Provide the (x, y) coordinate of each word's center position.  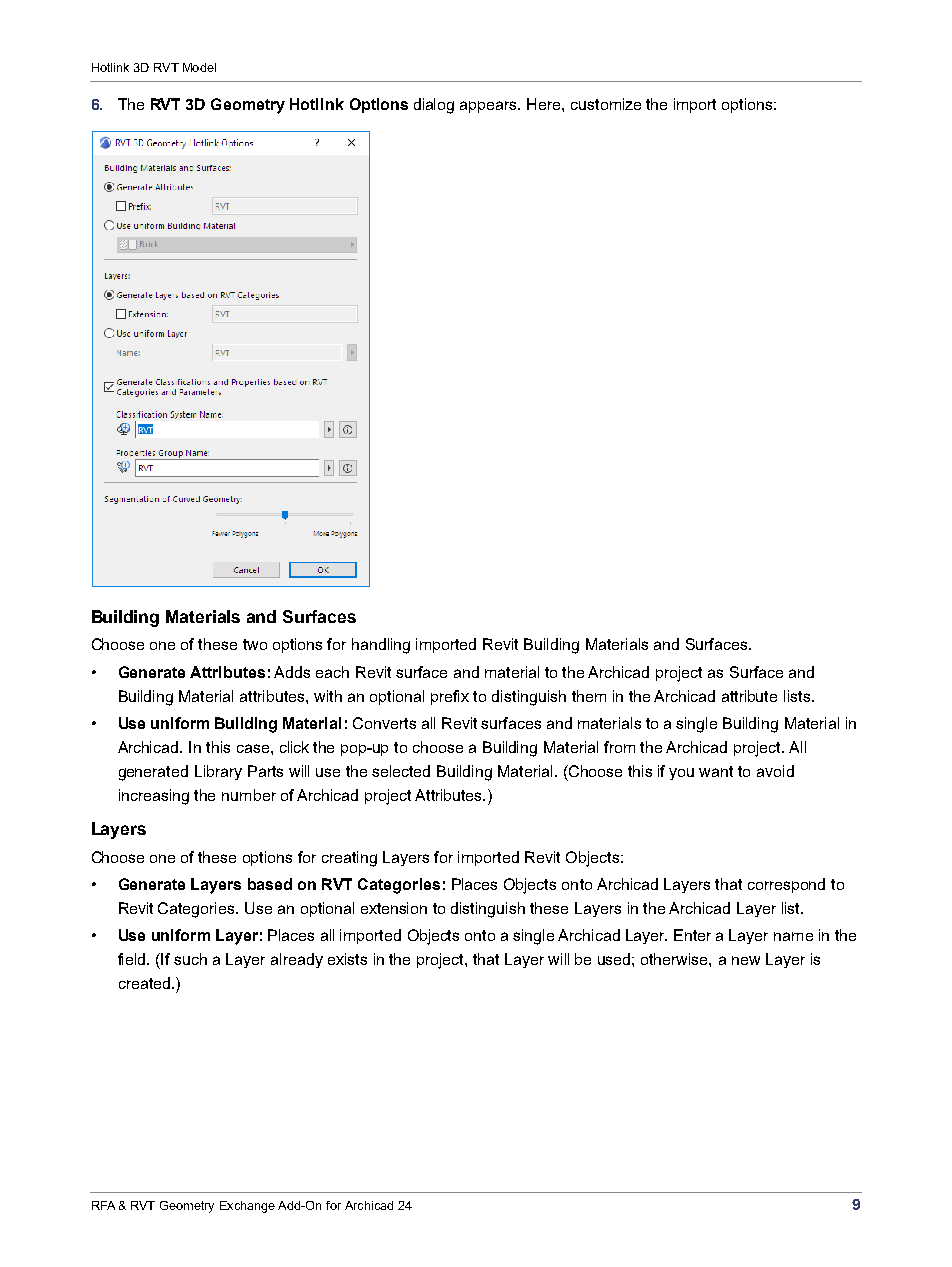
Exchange (247, 1207)
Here (545, 104)
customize (606, 104)
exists (347, 959)
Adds (292, 672)
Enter (692, 935)
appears (490, 107)
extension (394, 908)
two (255, 644)
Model (199, 67)
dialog (434, 106)
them (589, 696)
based (270, 884)
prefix (450, 697)
